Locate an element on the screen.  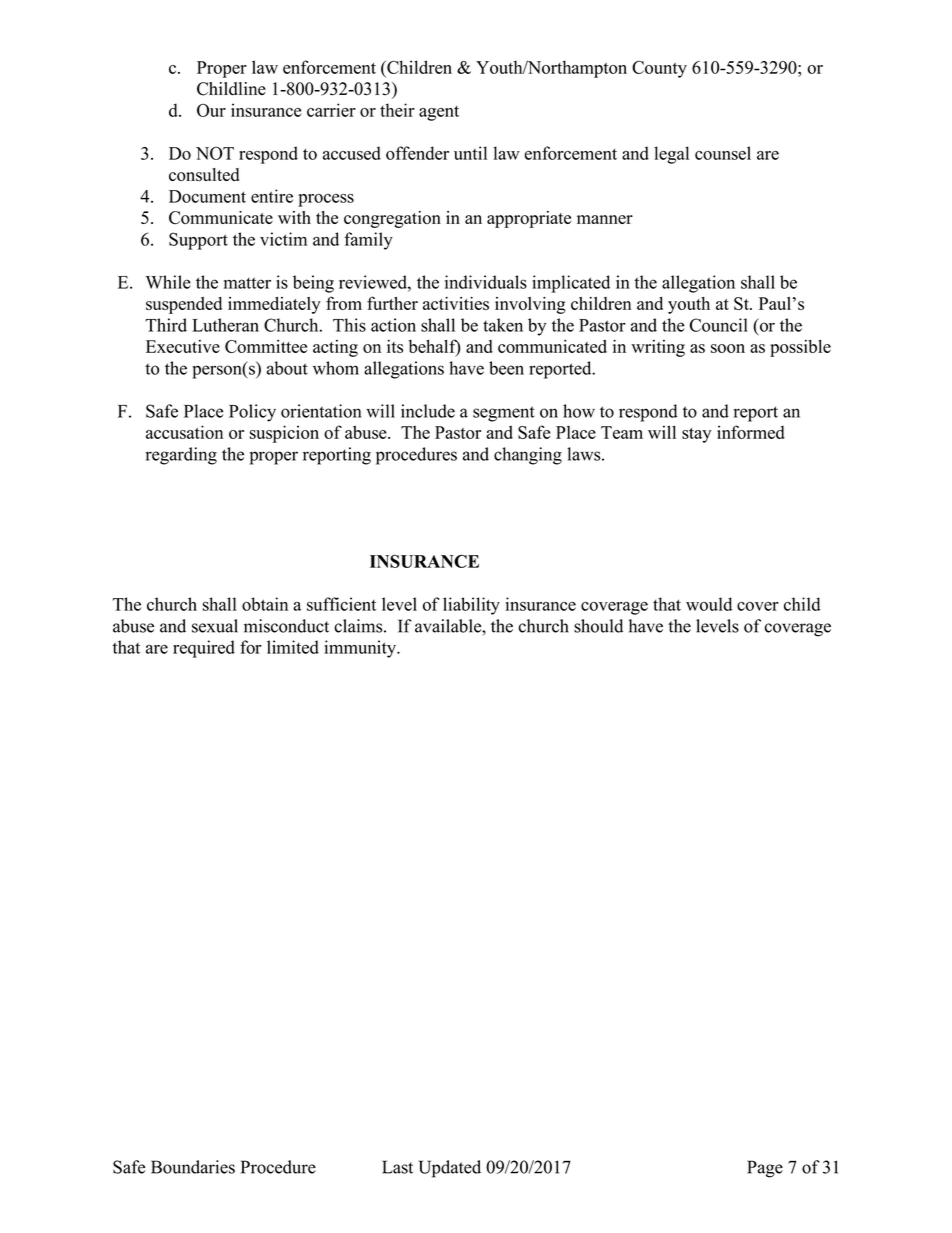
should is located at coordinates (598, 626).
